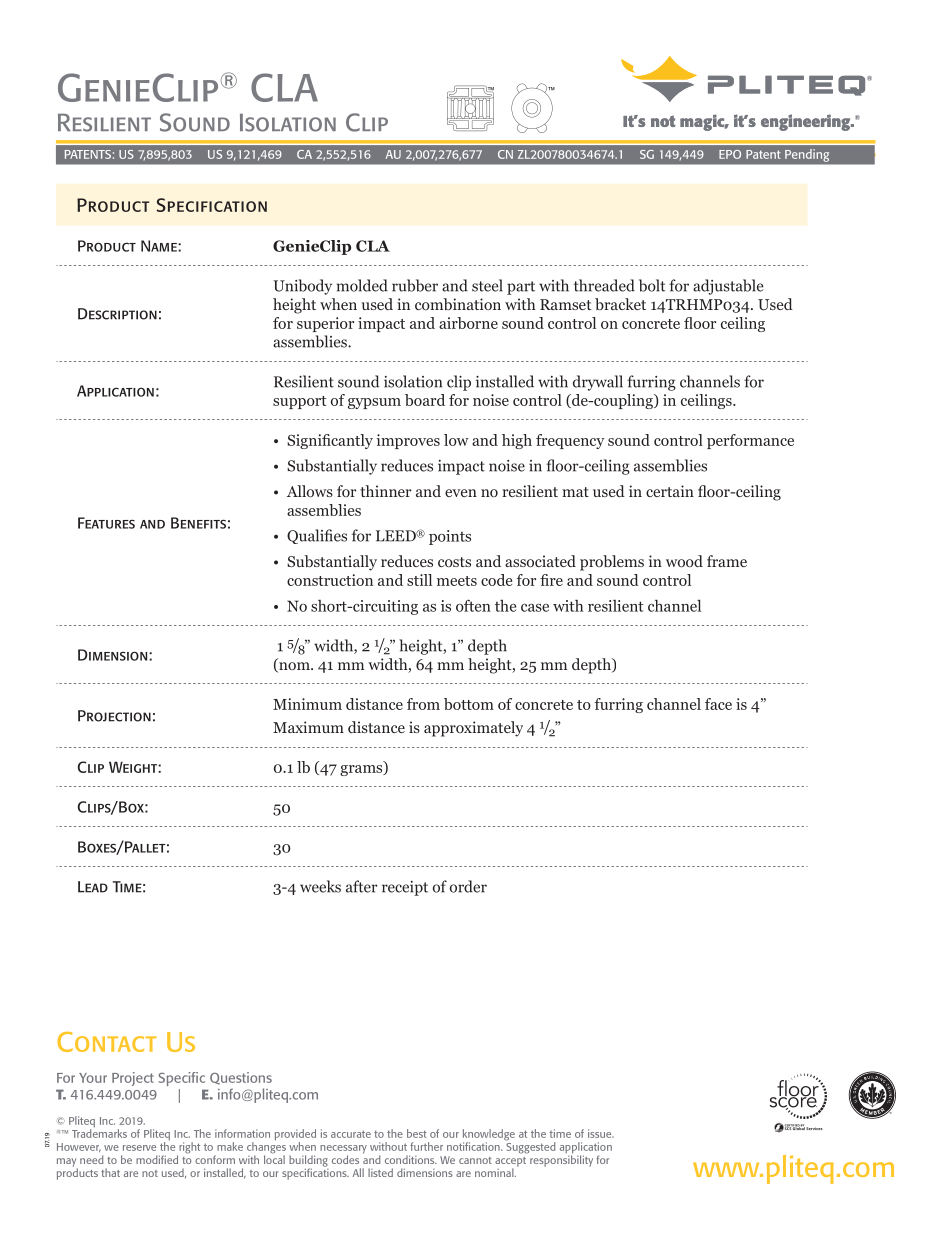  I want to click on Features, so click(106, 523).
